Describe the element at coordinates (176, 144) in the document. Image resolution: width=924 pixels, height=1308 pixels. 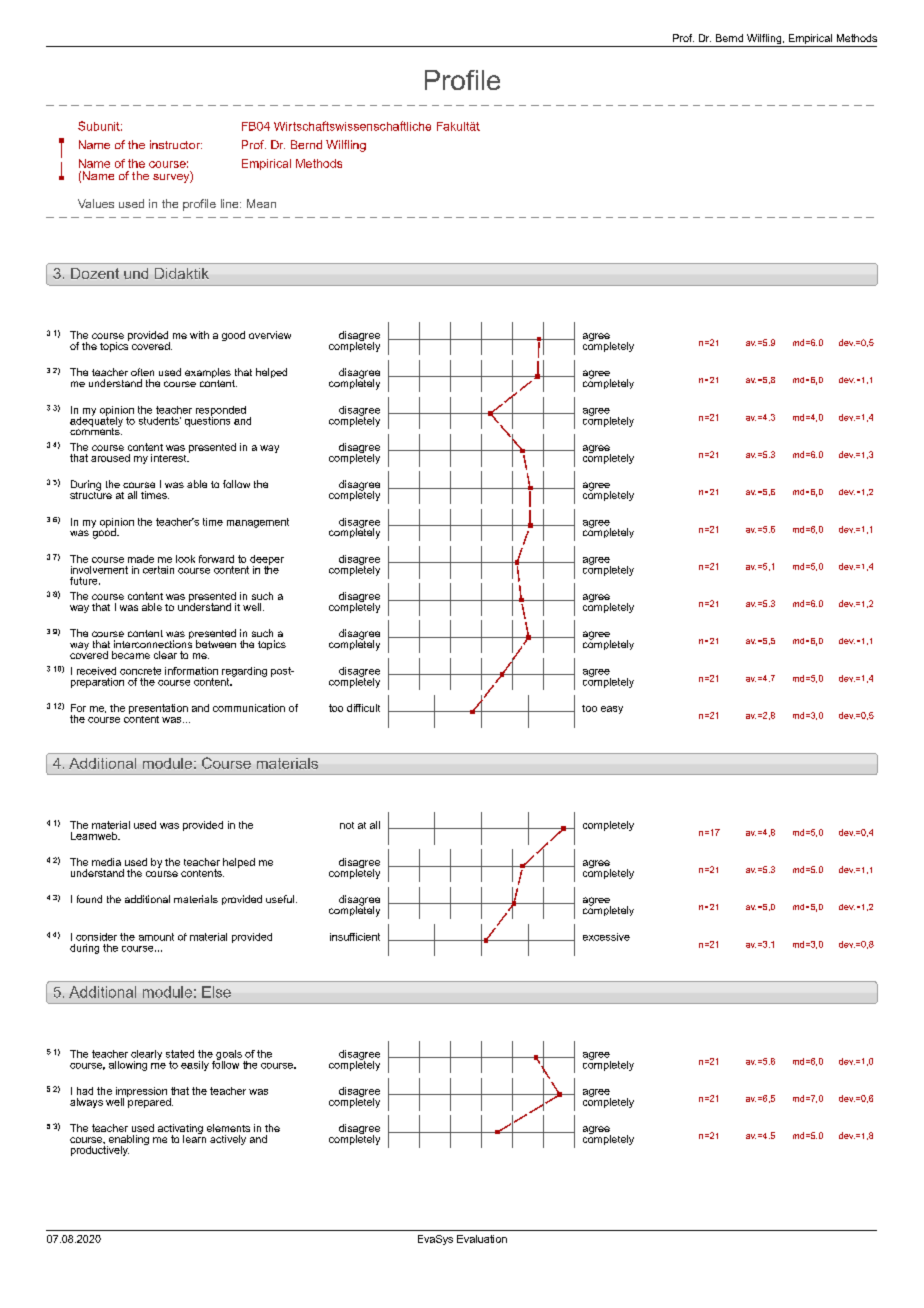
I see `instructor` at that location.
